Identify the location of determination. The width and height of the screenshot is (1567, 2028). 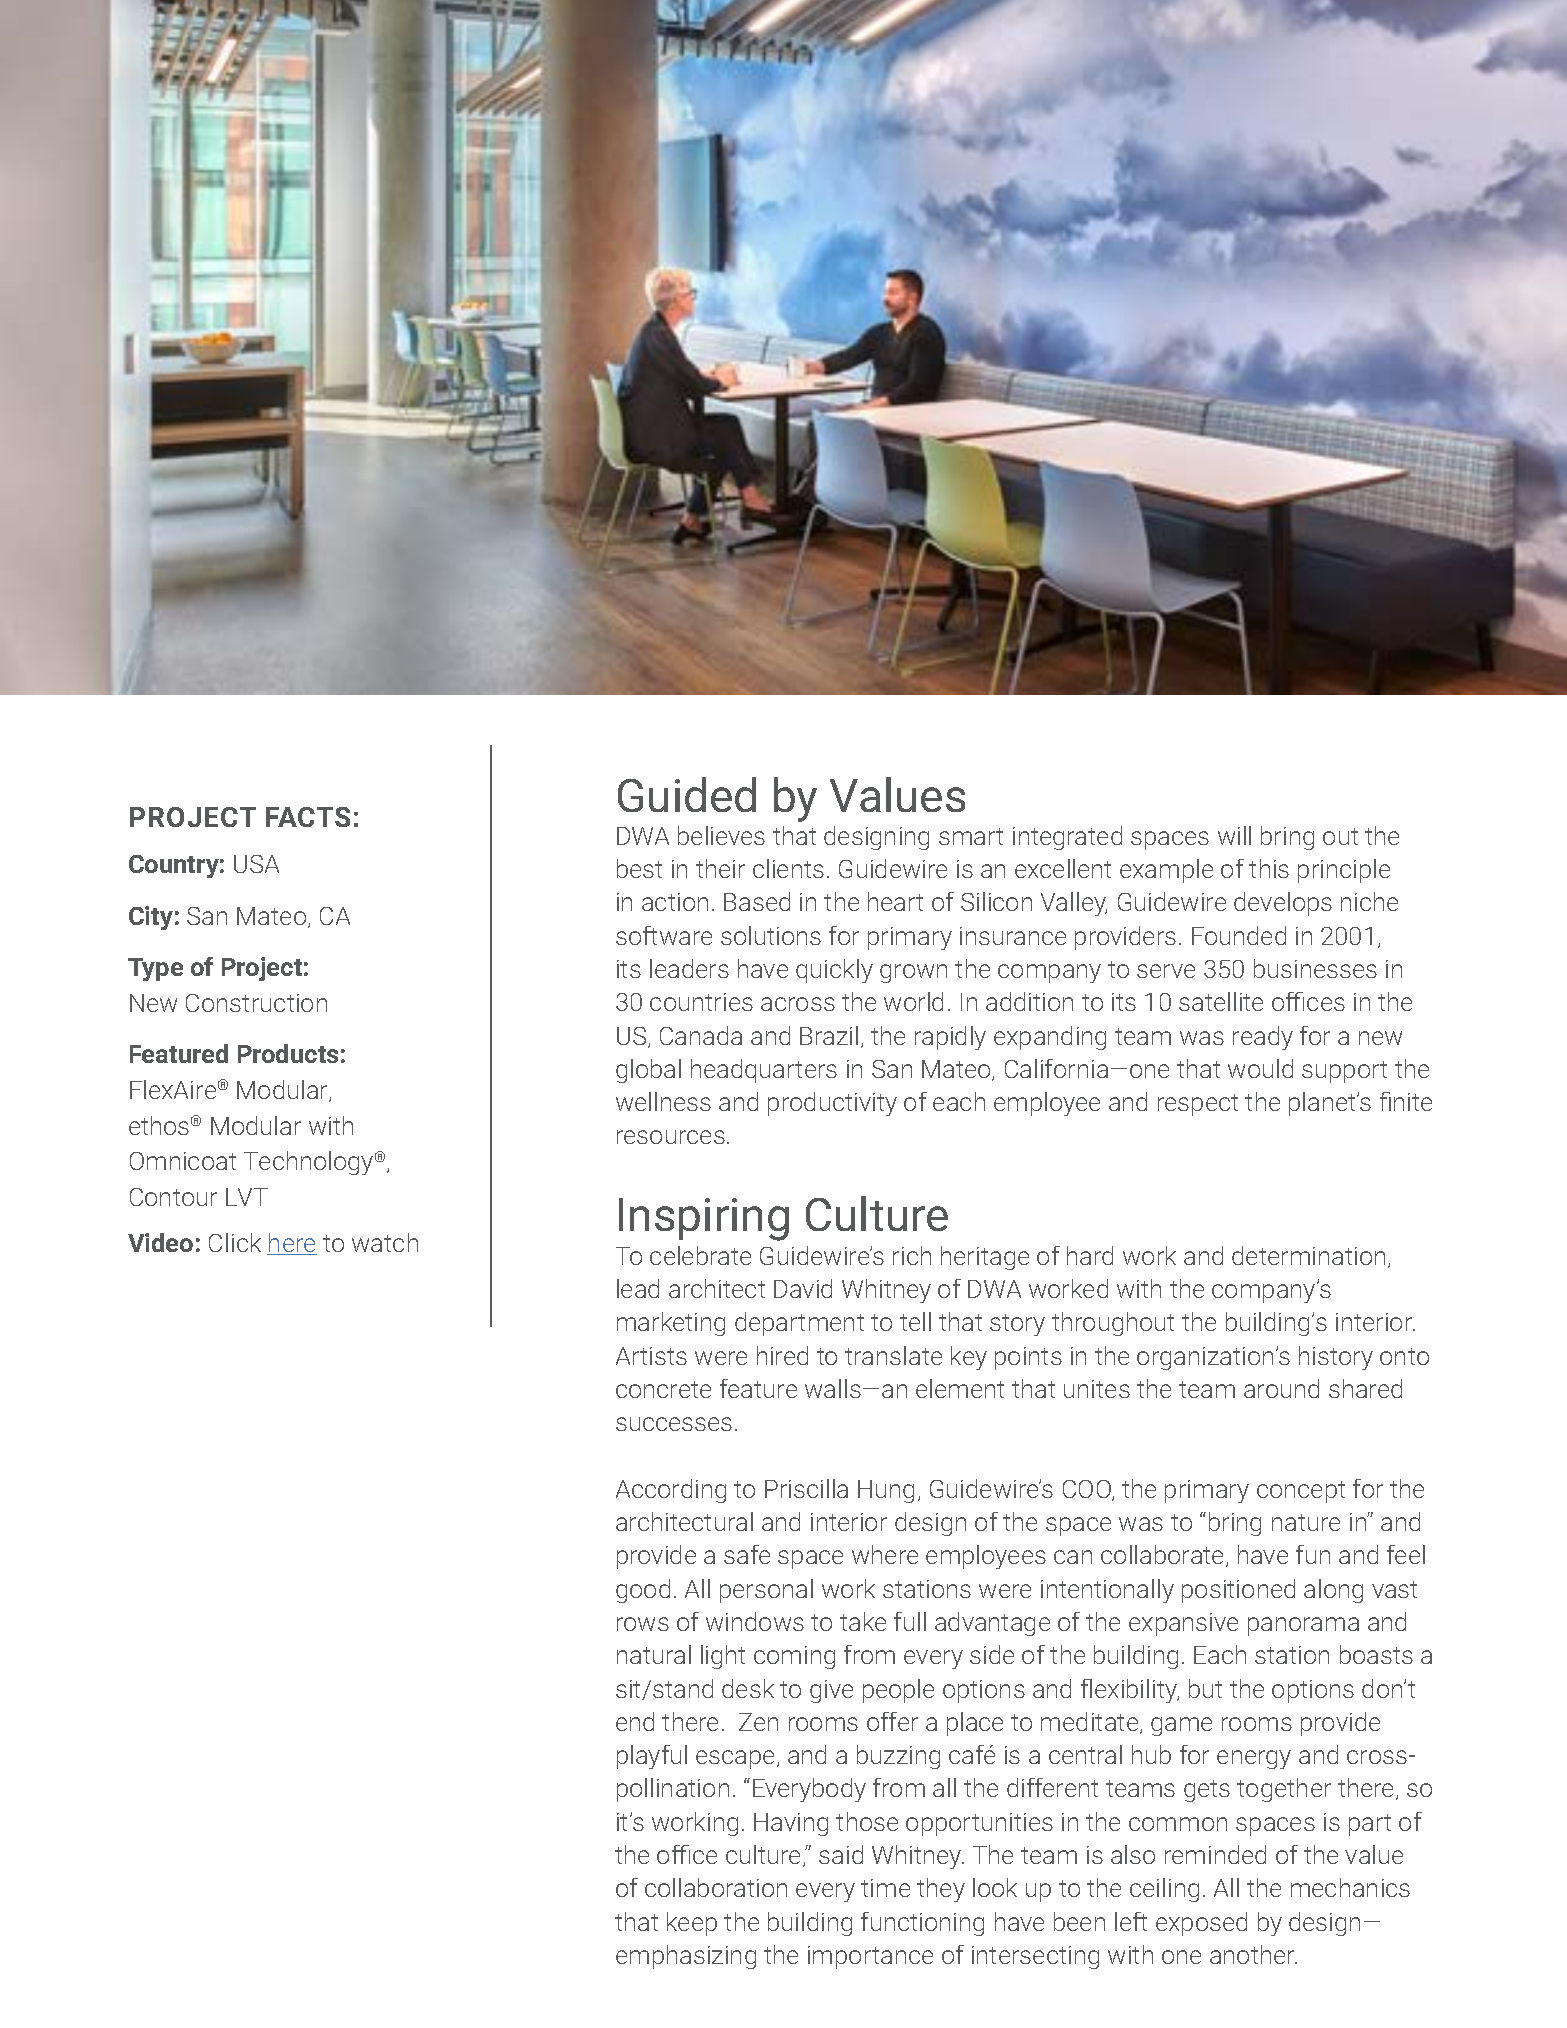
(1308, 1255).
